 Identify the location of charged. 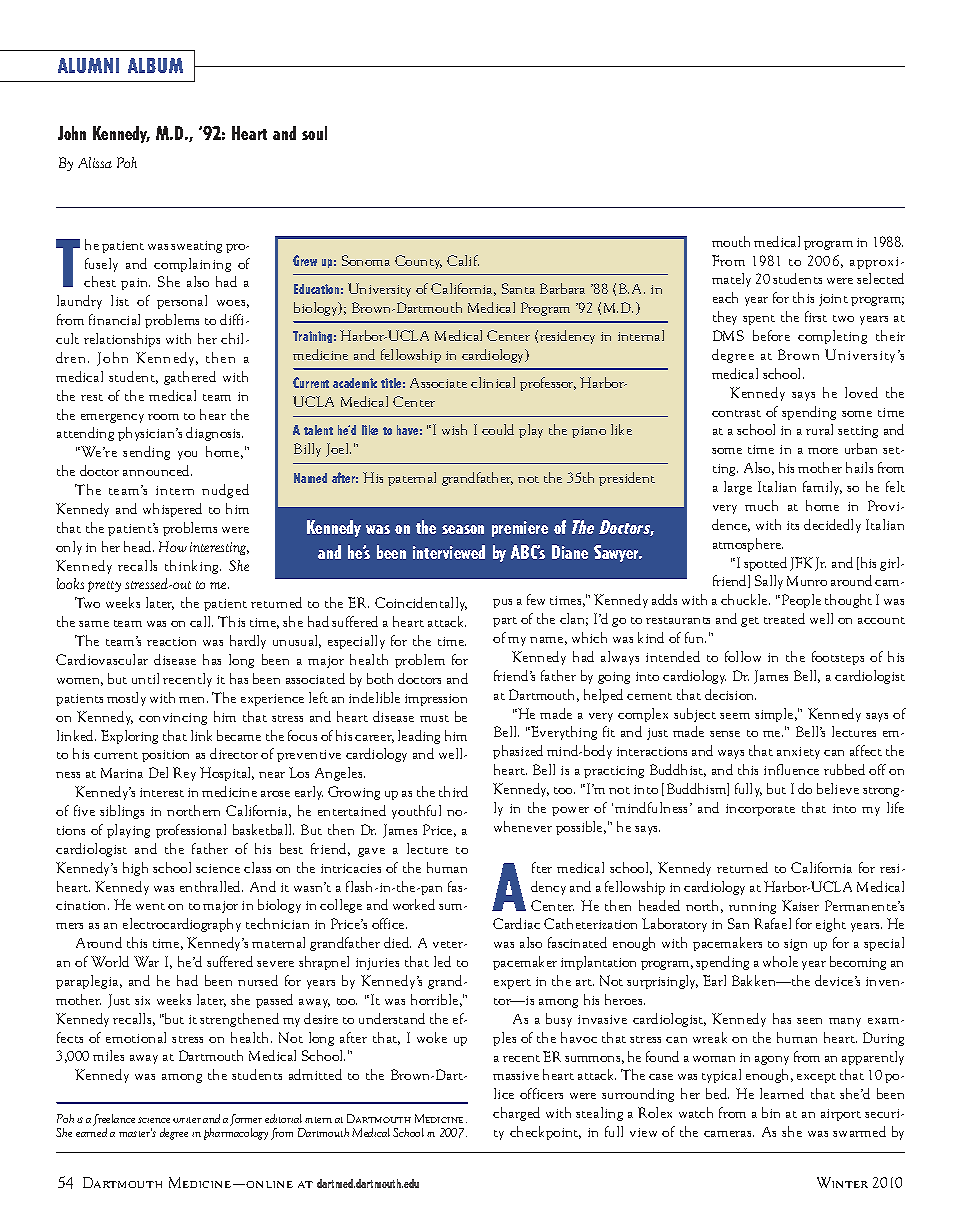
(516, 1114).
